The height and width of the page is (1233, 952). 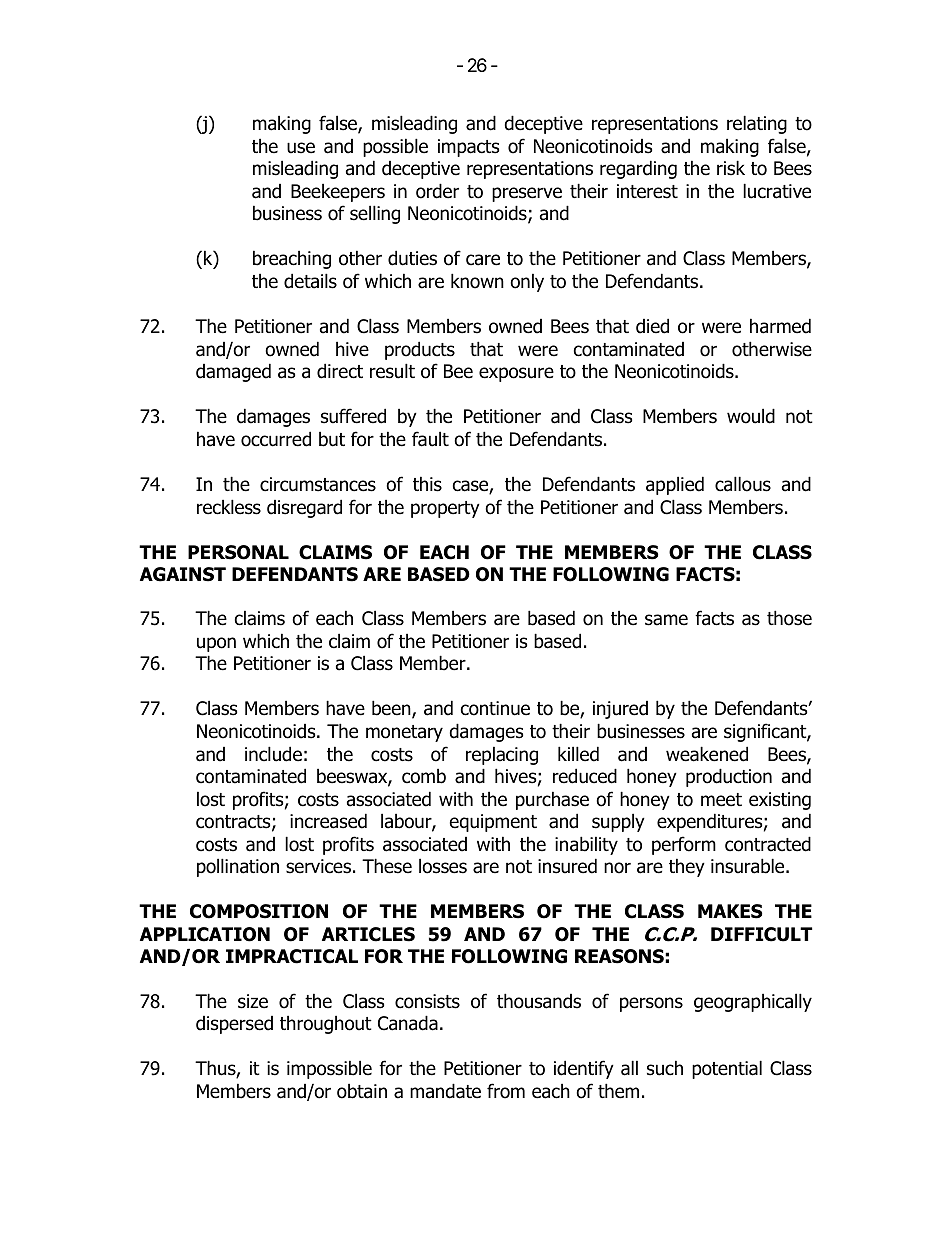 I want to click on use, so click(x=301, y=148).
